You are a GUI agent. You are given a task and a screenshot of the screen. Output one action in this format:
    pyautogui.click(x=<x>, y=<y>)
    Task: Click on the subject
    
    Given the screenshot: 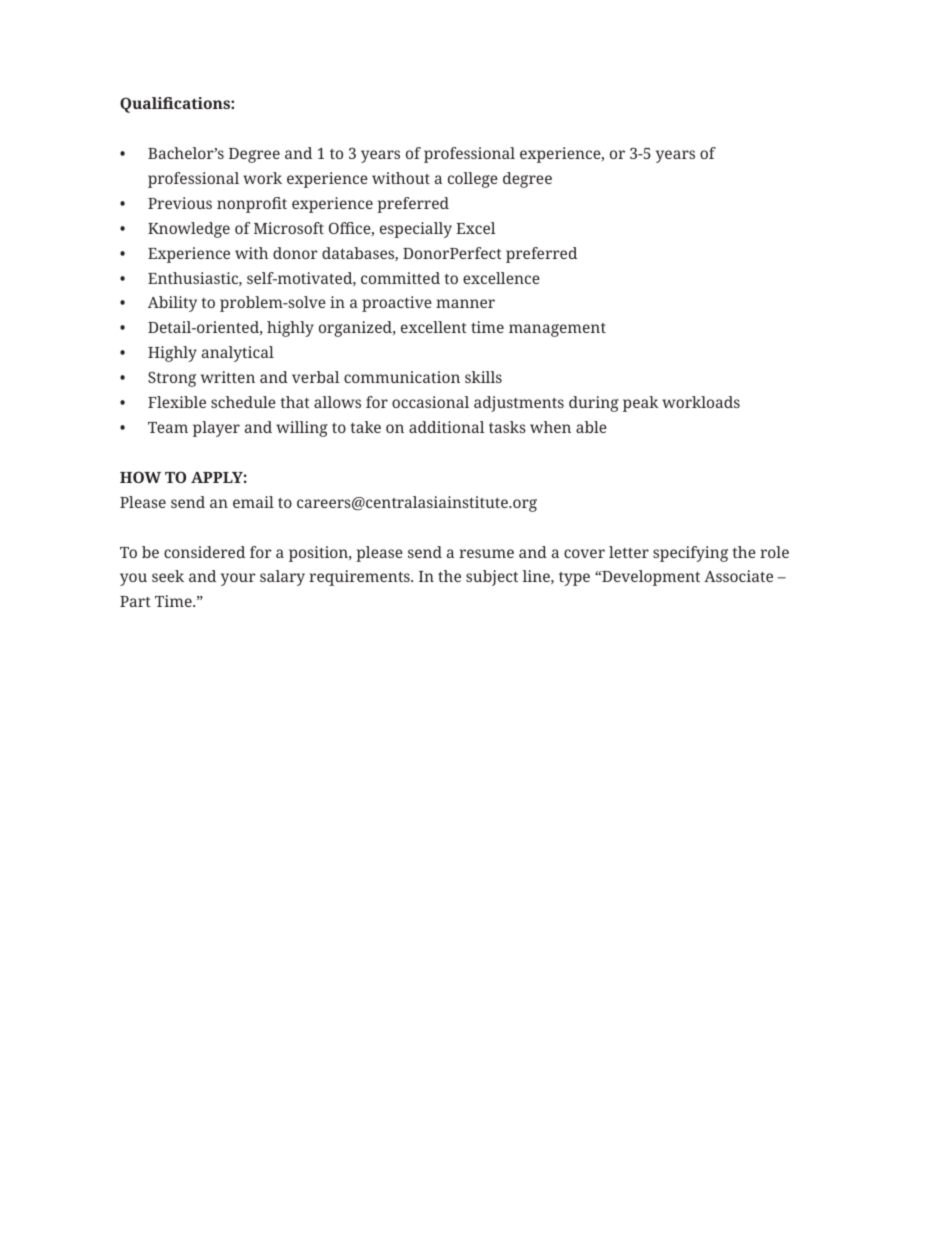 What is the action you would take?
    pyautogui.click(x=492, y=578)
